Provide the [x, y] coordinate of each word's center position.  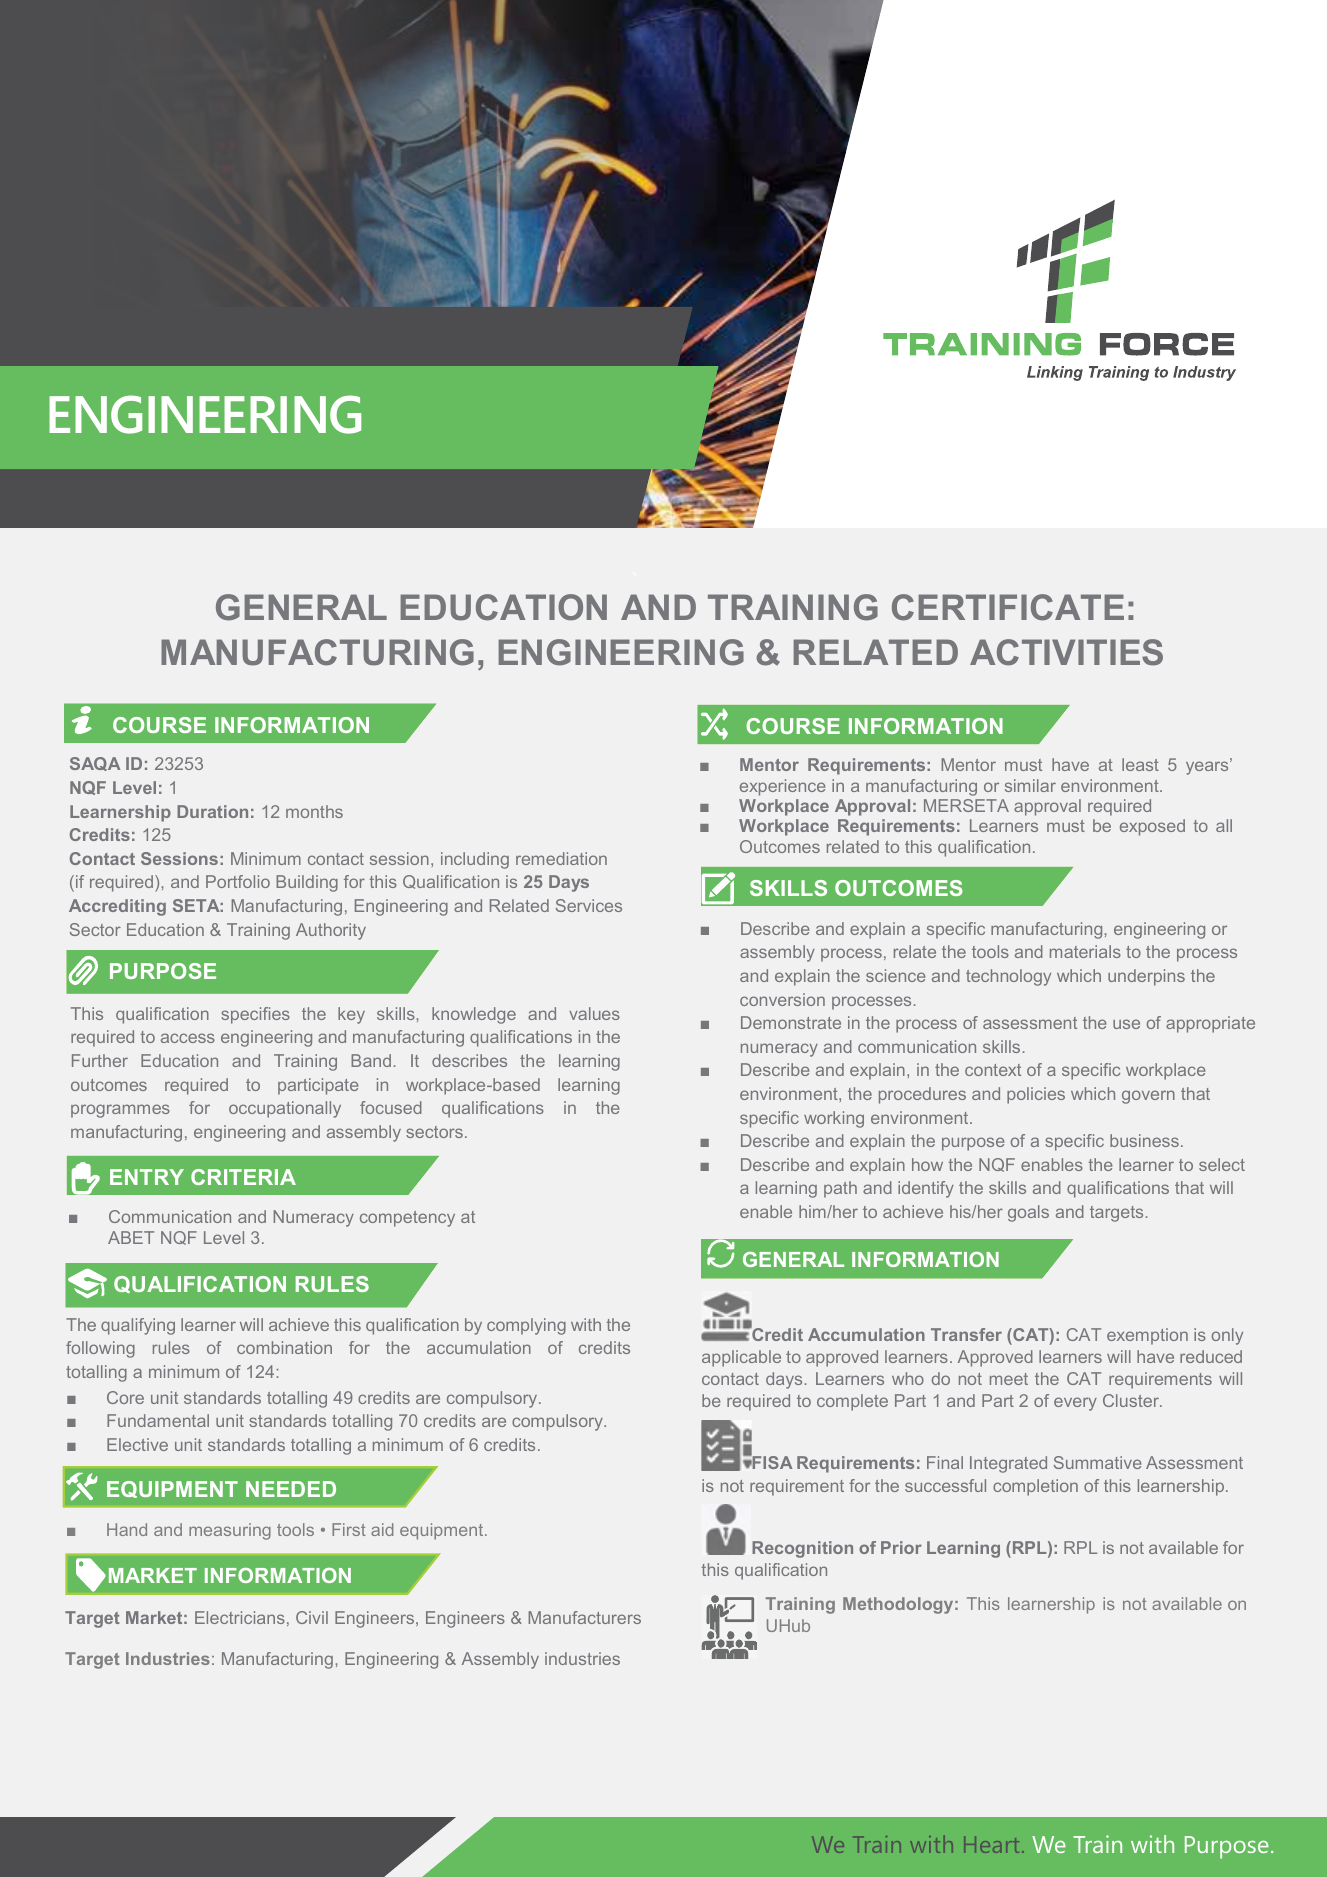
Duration [212, 811]
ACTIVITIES [1066, 652]
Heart [991, 1844]
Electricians [240, 1617]
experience [783, 787]
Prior [901, 1547]
